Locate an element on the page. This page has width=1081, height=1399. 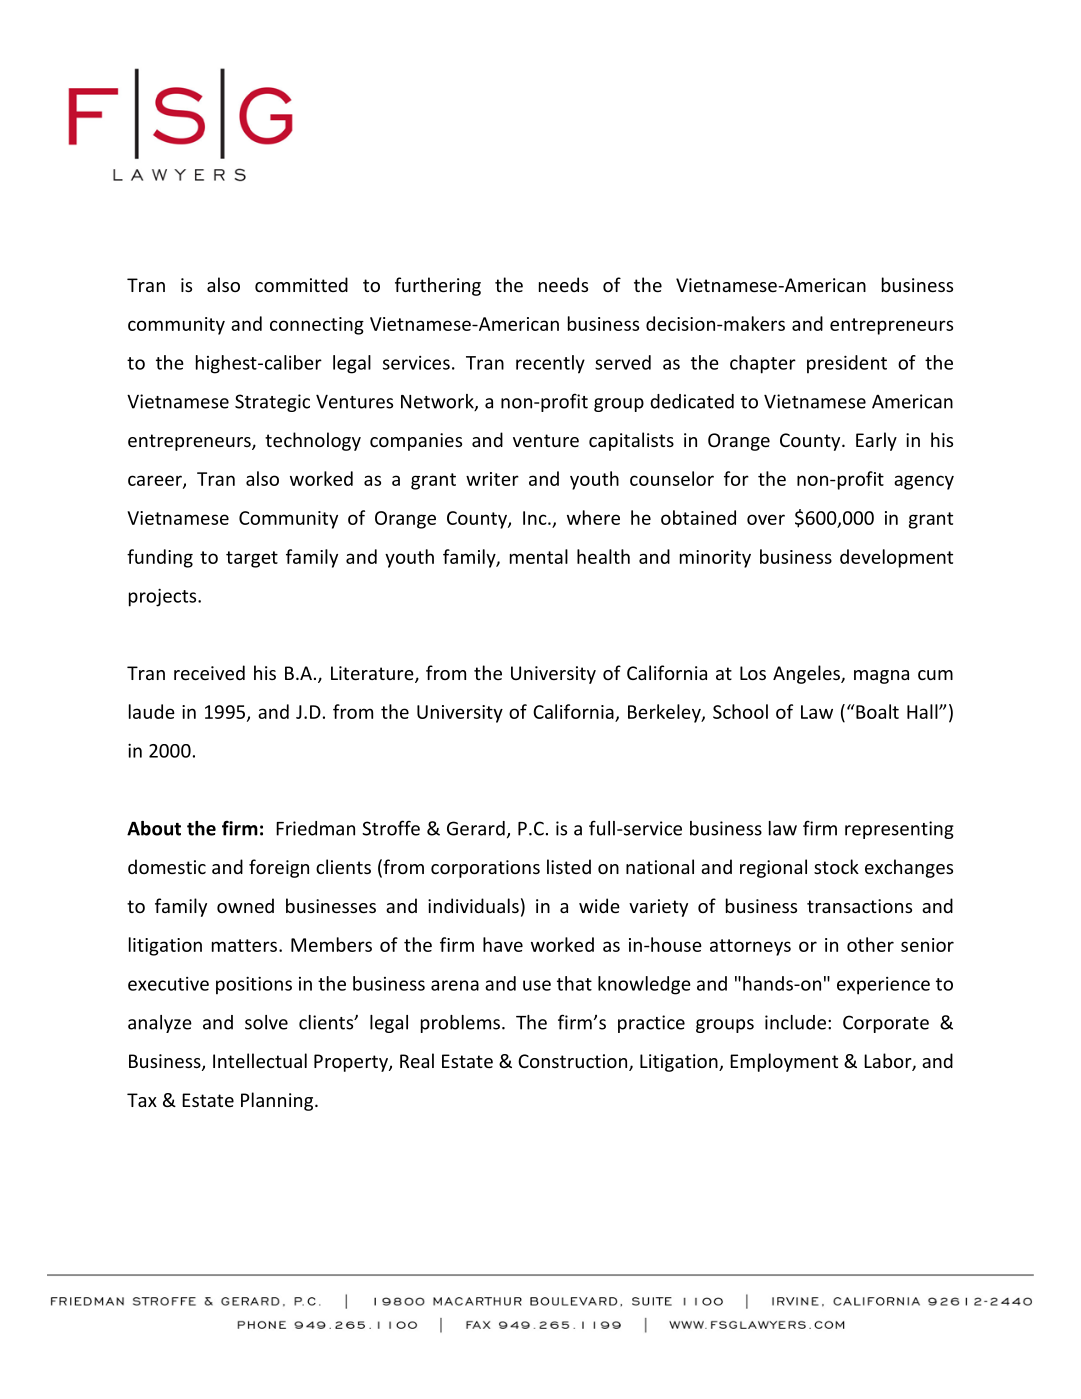
Angeles is located at coordinates (807, 674).
